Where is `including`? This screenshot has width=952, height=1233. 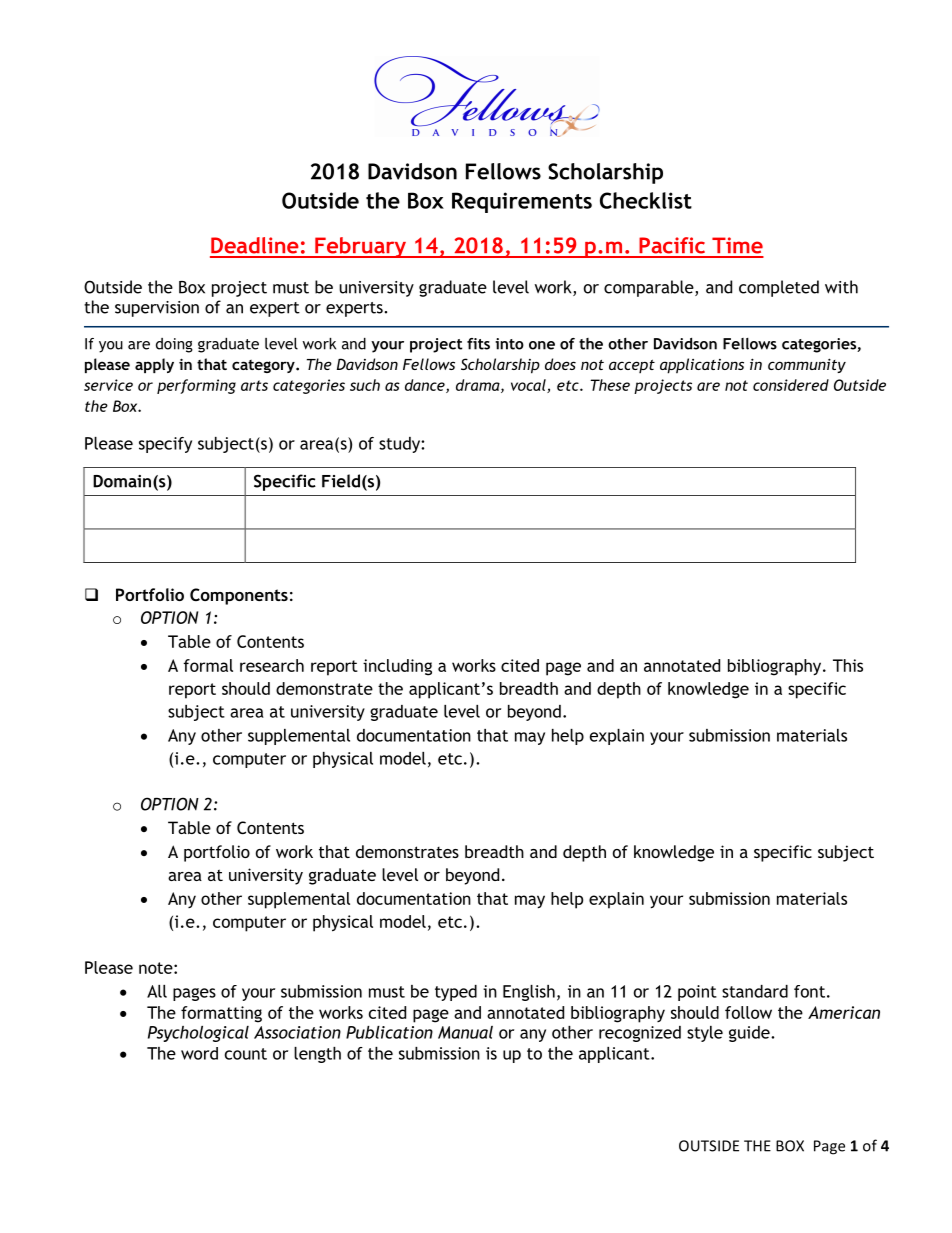 including is located at coordinates (397, 667).
